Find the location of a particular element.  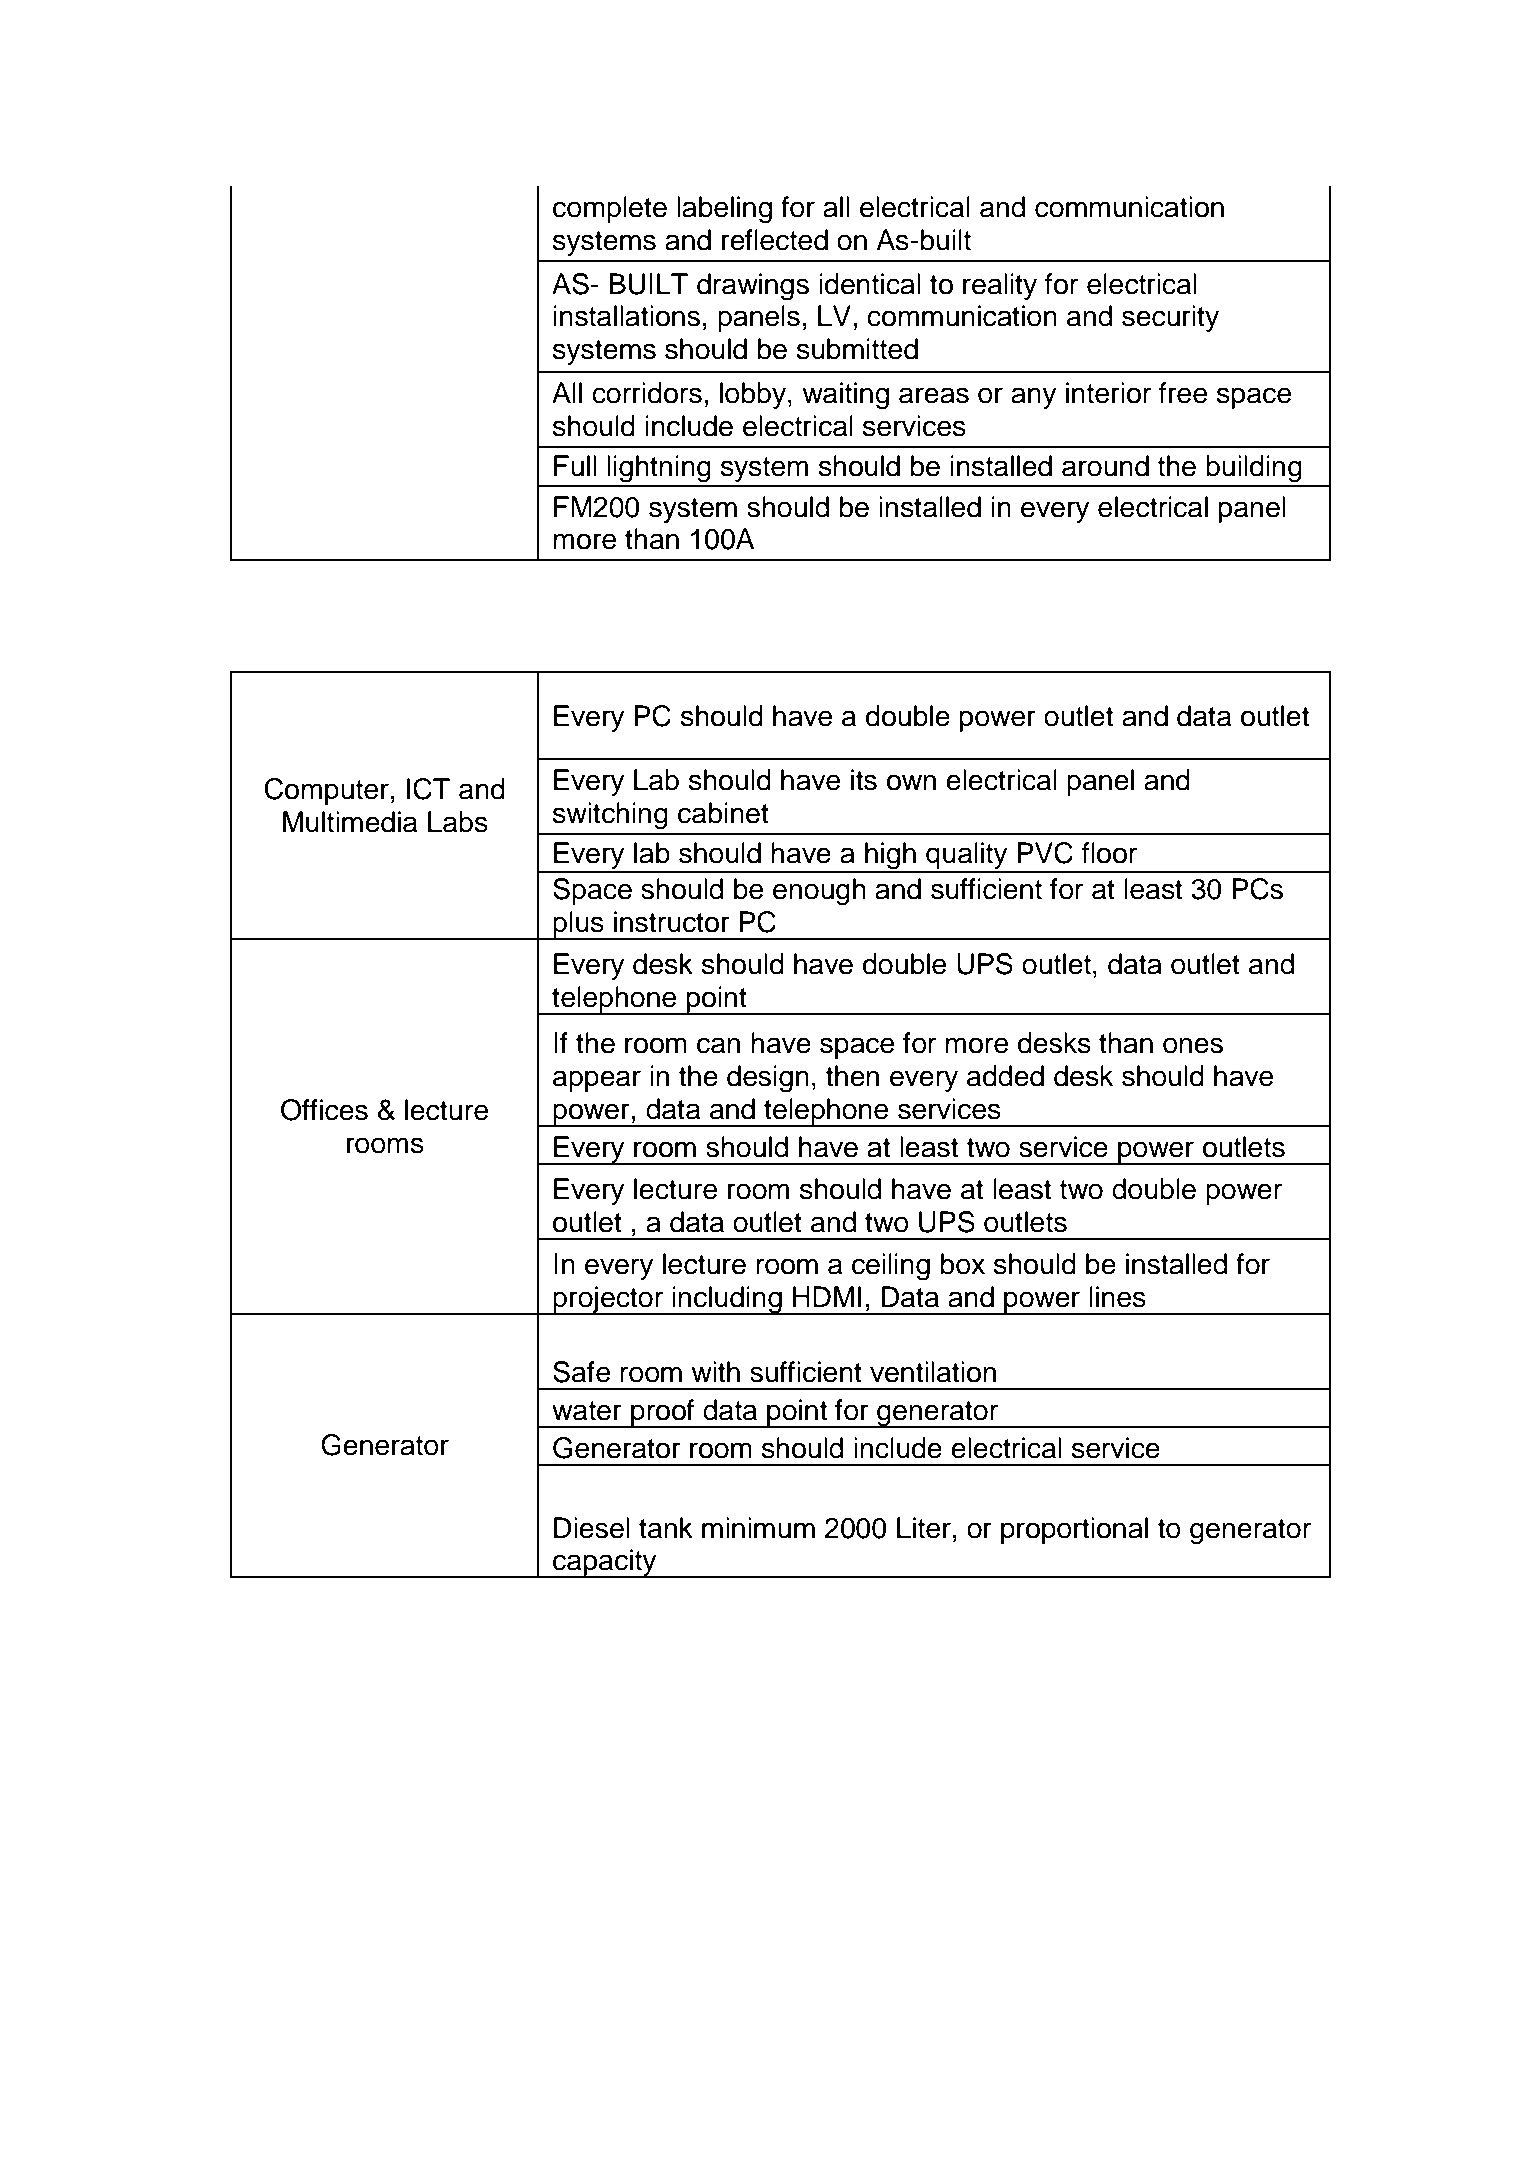

can is located at coordinates (718, 1045).
